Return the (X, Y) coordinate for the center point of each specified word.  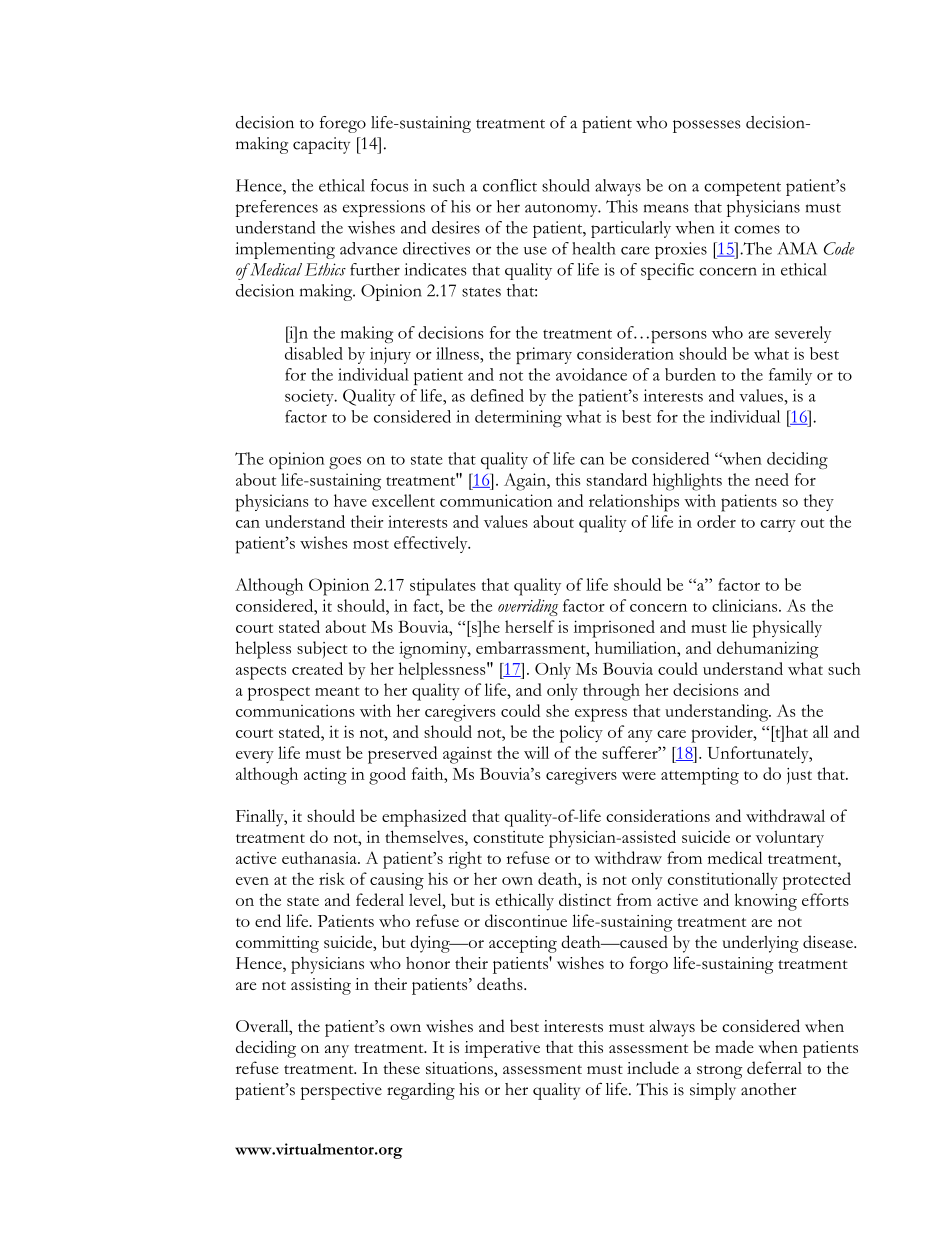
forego (343, 124)
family (790, 376)
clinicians (746, 605)
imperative (502, 1049)
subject (322, 649)
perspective (341, 1091)
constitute (508, 837)
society (310, 397)
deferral (774, 1067)
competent (742, 189)
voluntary (790, 839)
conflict (510, 185)
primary (544, 355)
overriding (528, 607)
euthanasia (320, 857)
